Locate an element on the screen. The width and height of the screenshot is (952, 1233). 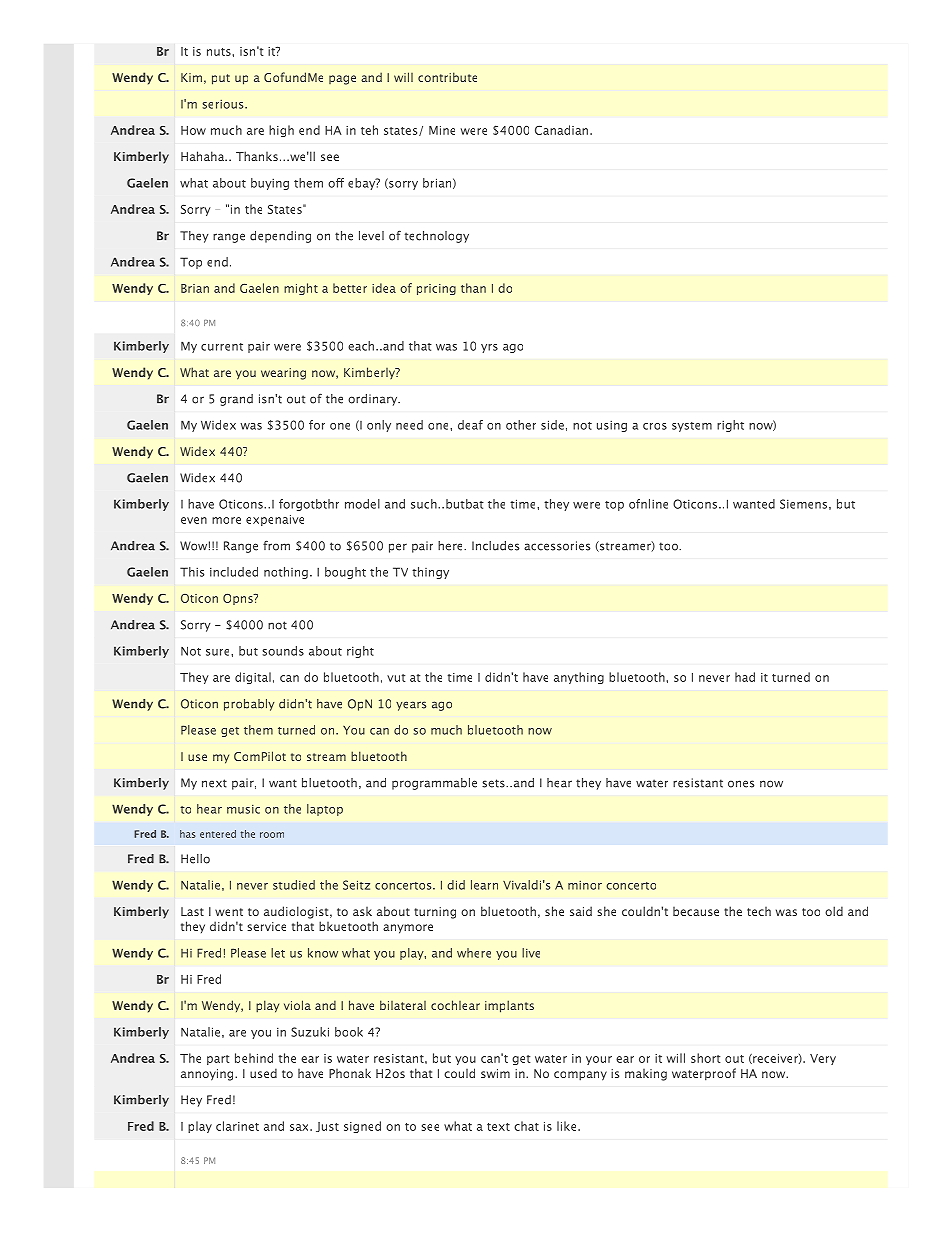
Includes is located at coordinates (495, 546).
